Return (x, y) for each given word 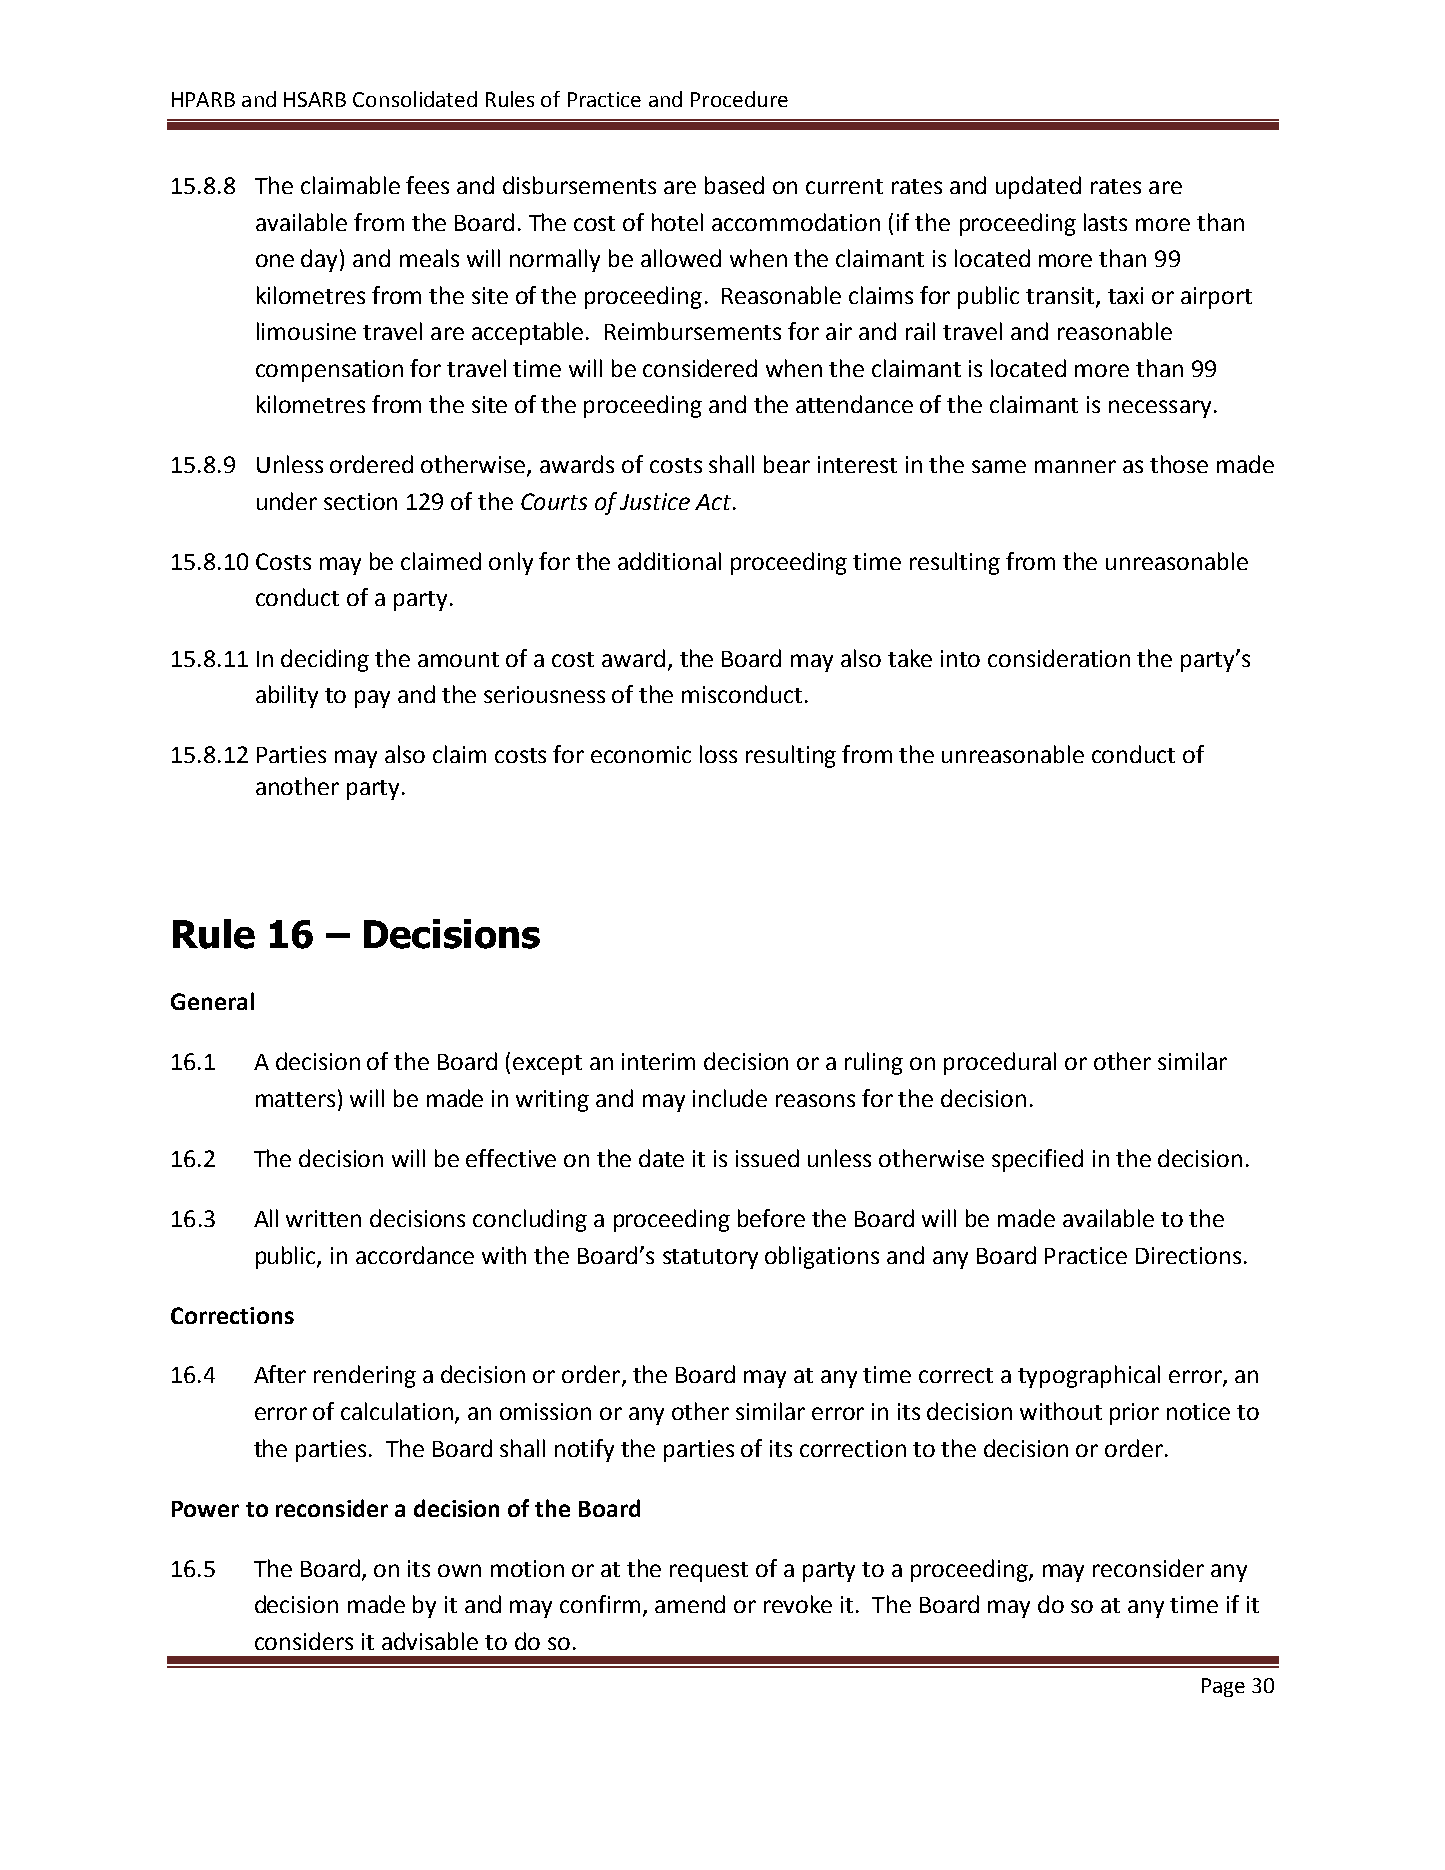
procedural (1000, 1063)
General (212, 1001)
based (734, 185)
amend (690, 1604)
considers (304, 1641)
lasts (1105, 222)
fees (427, 185)
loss (718, 754)
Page (1223, 1687)
